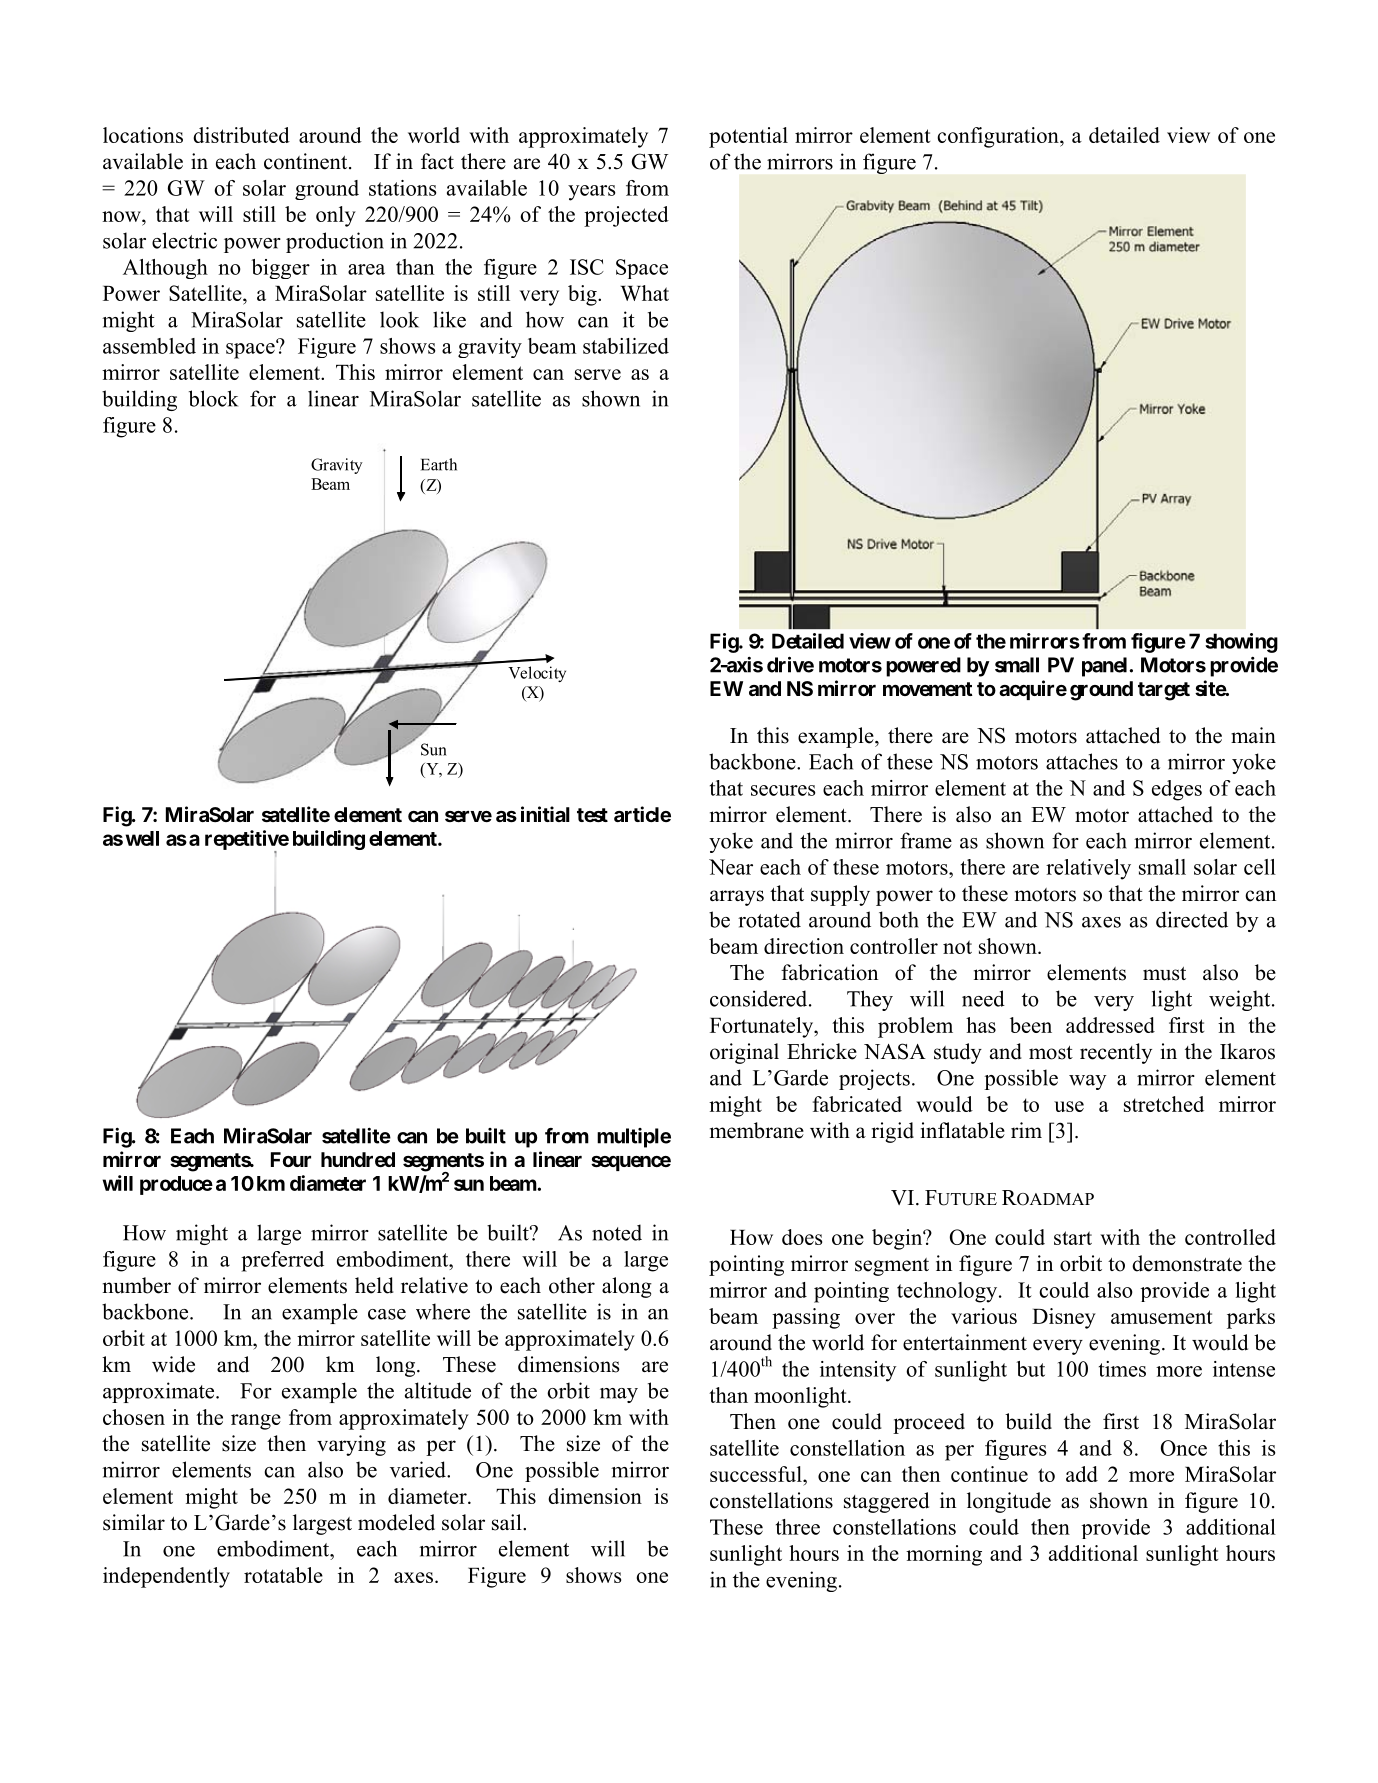 Image resolution: width=1378 pixels, height=1783 pixels. I want to click on continent, so click(307, 161).
